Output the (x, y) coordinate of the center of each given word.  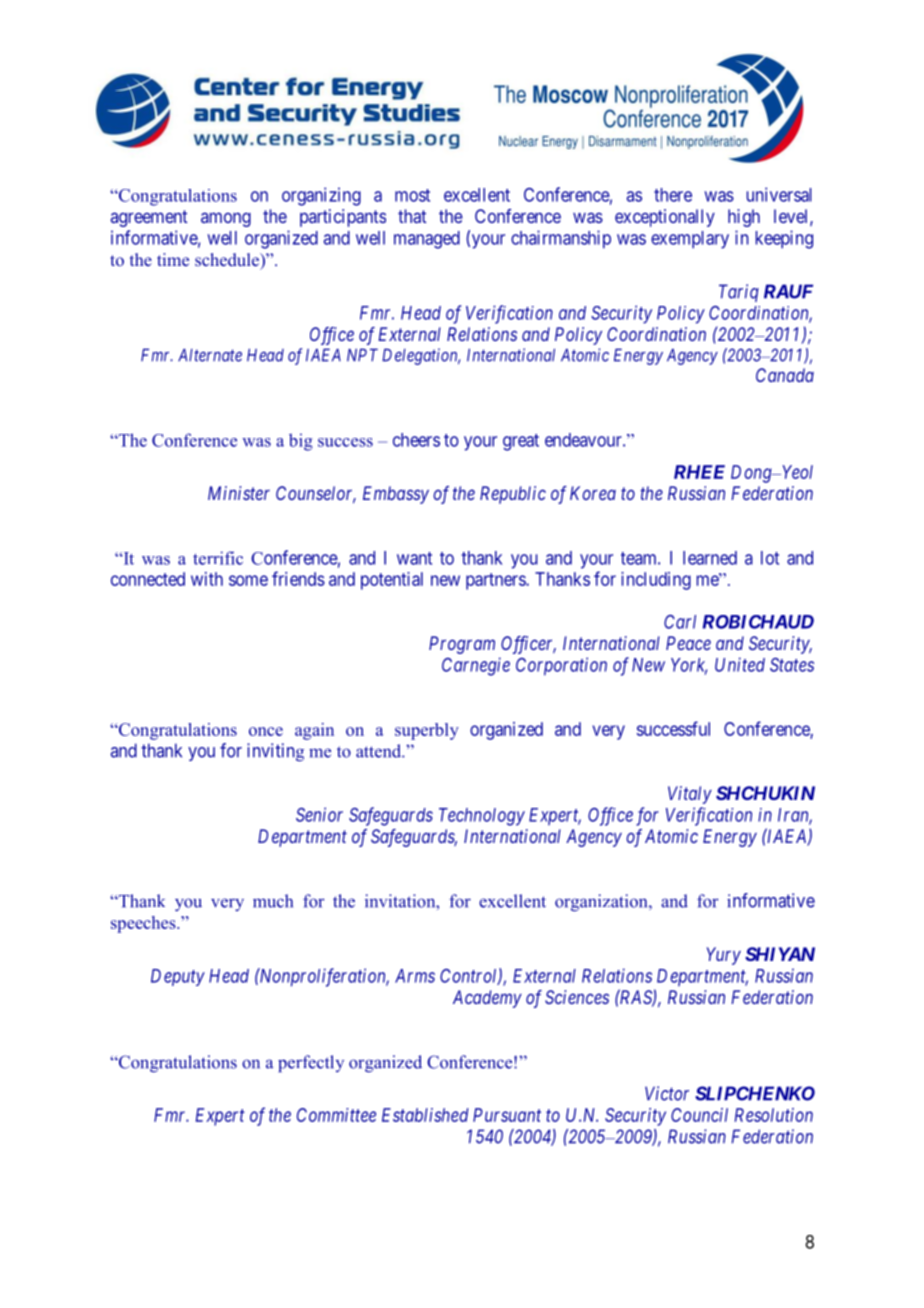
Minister (239, 493)
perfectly (311, 1063)
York (689, 666)
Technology (482, 817)
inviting (275, 752)
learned (710, 558)
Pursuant (507, 1115)
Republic (513, 495)
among (226, 219)
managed (427, 240)
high (744, 218)
